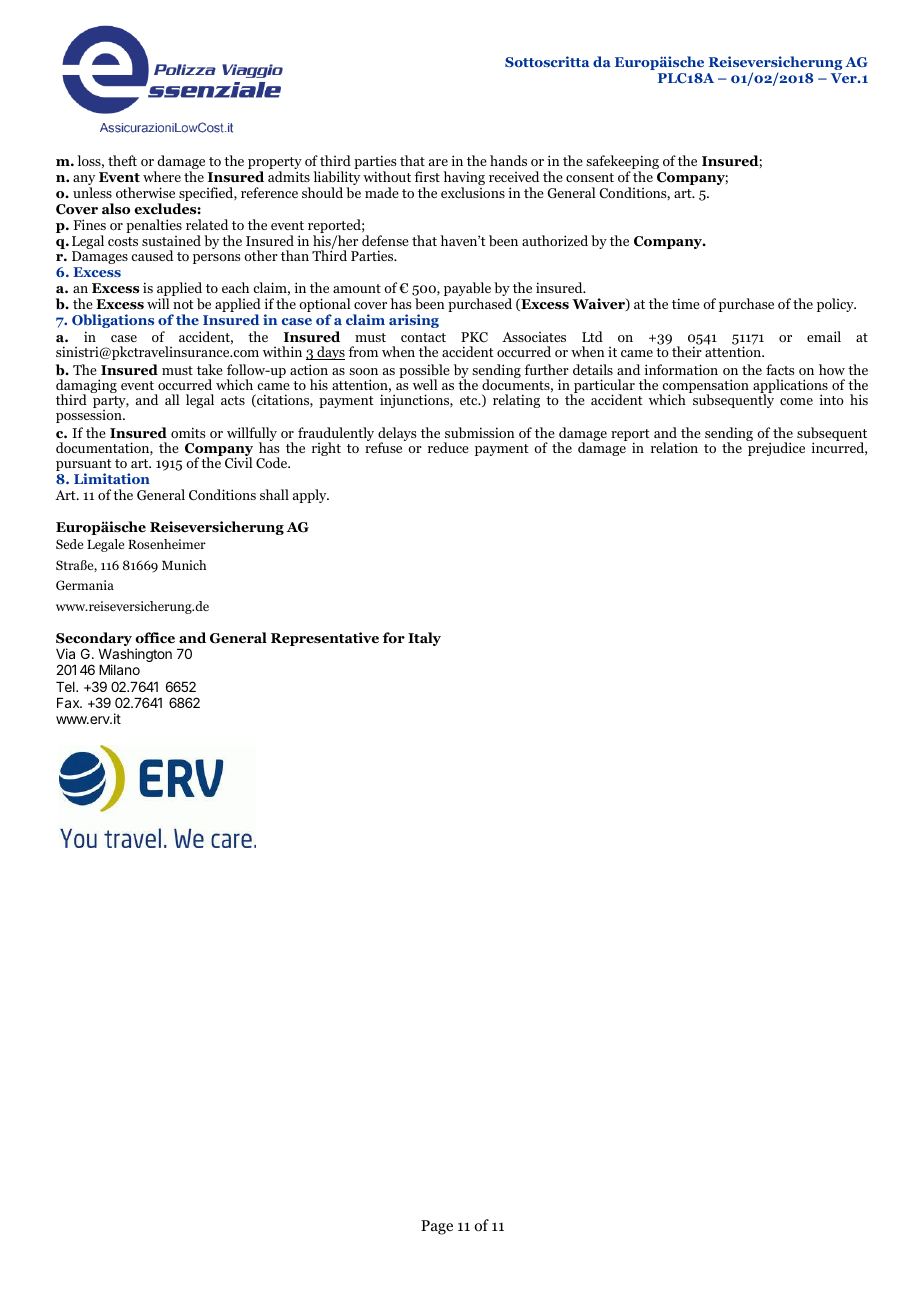  What do you see at coordinates (69, 703) in the image?
I see `Fax` at bounding box center [69, 703].
